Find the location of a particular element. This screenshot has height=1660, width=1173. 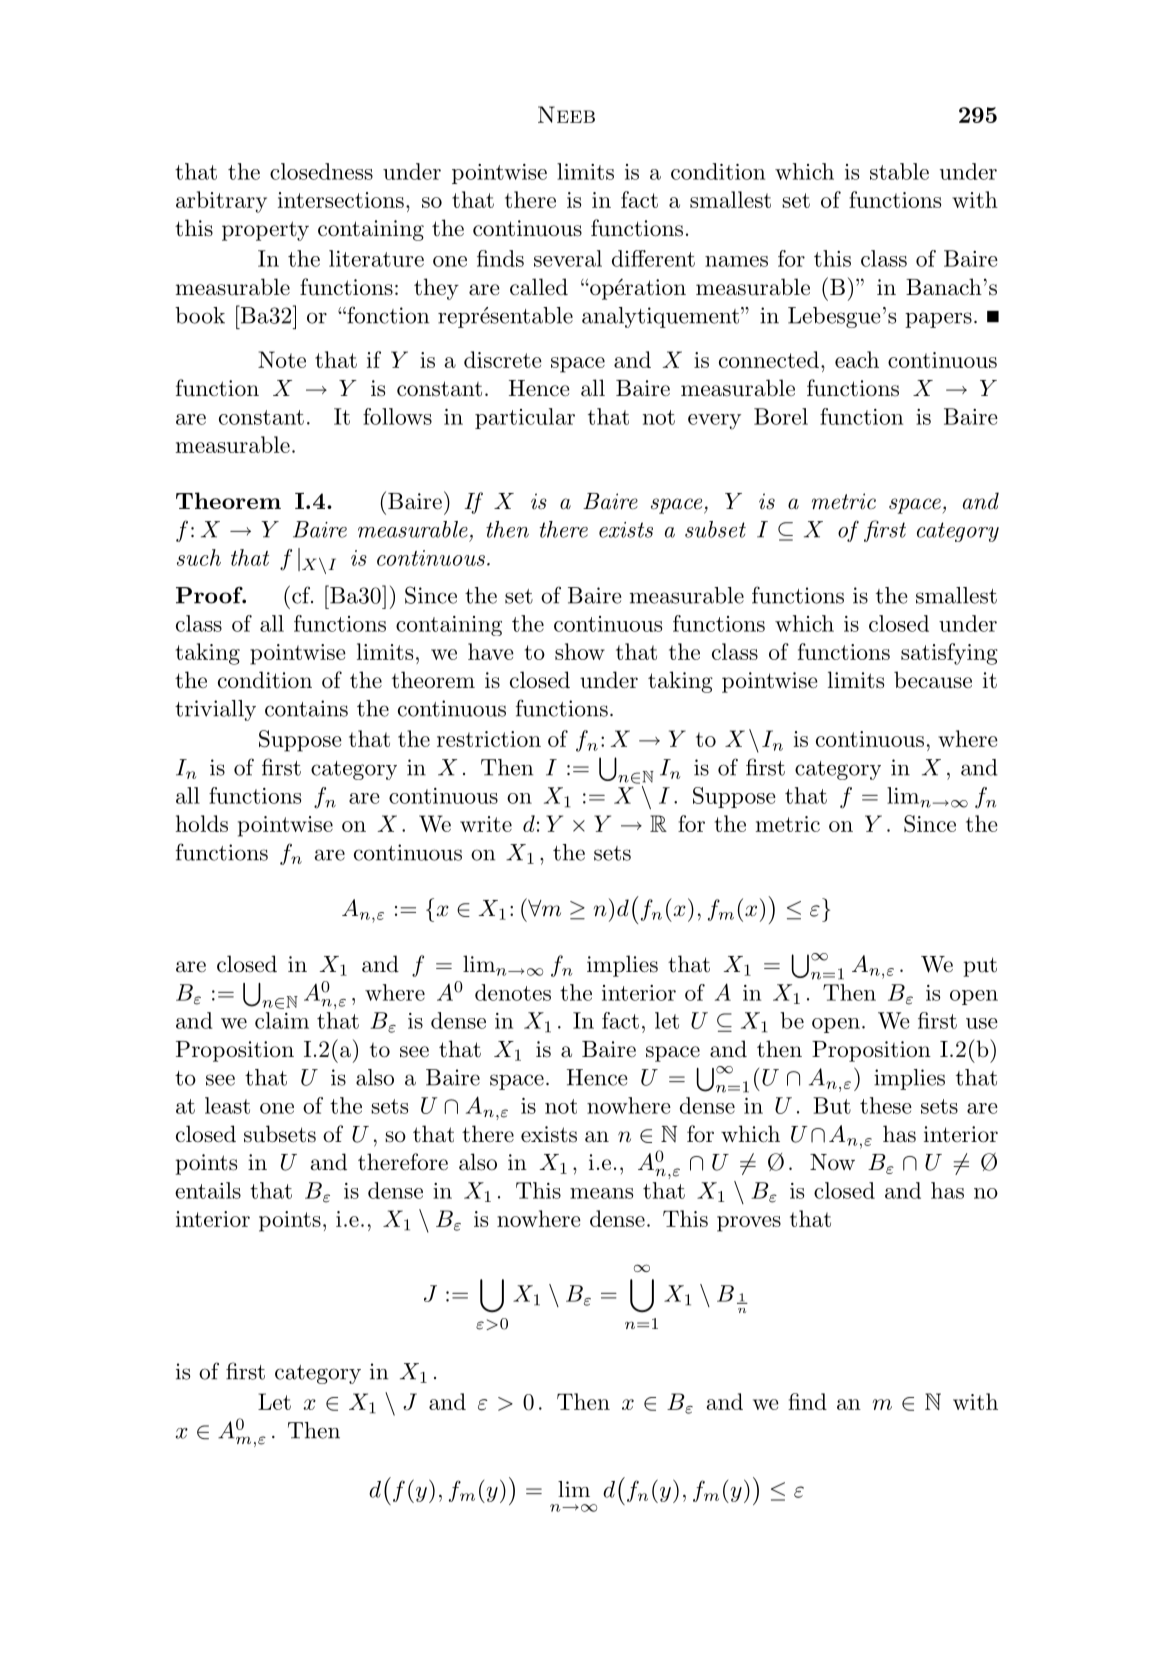

follows is located at coordinates (397, 416).
